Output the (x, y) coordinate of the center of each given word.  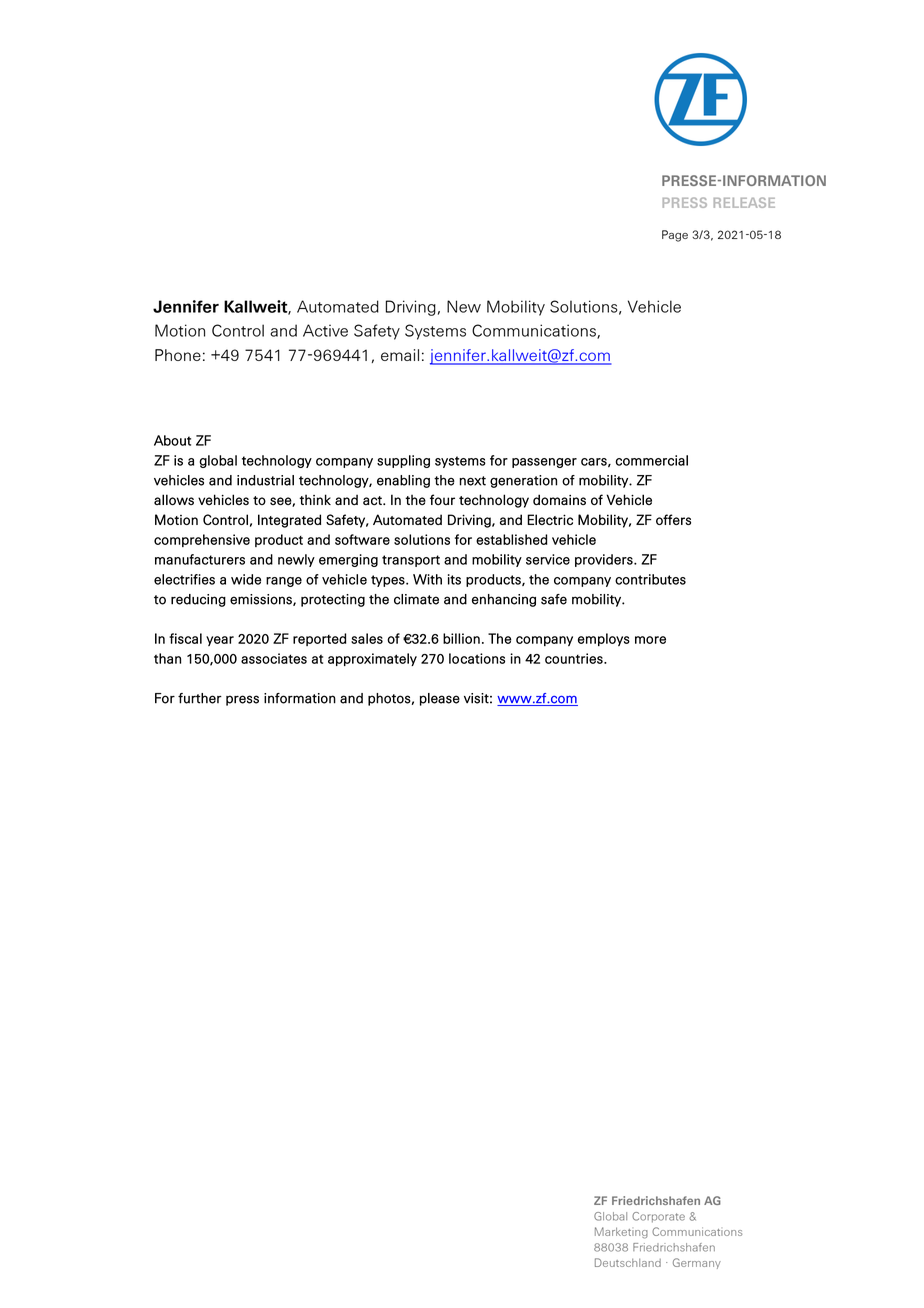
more (650, 640)
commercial (652, 460)
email (400, 355)
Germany (697, 1263)
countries (575, 658)
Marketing (621, 1233)
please (440, 699)
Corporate (658, 1217)
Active (325, 330)
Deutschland (628, 1262)
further (200, 698)
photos (389, 699)
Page (675, 236)
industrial (265, 480)
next (472, 481)
